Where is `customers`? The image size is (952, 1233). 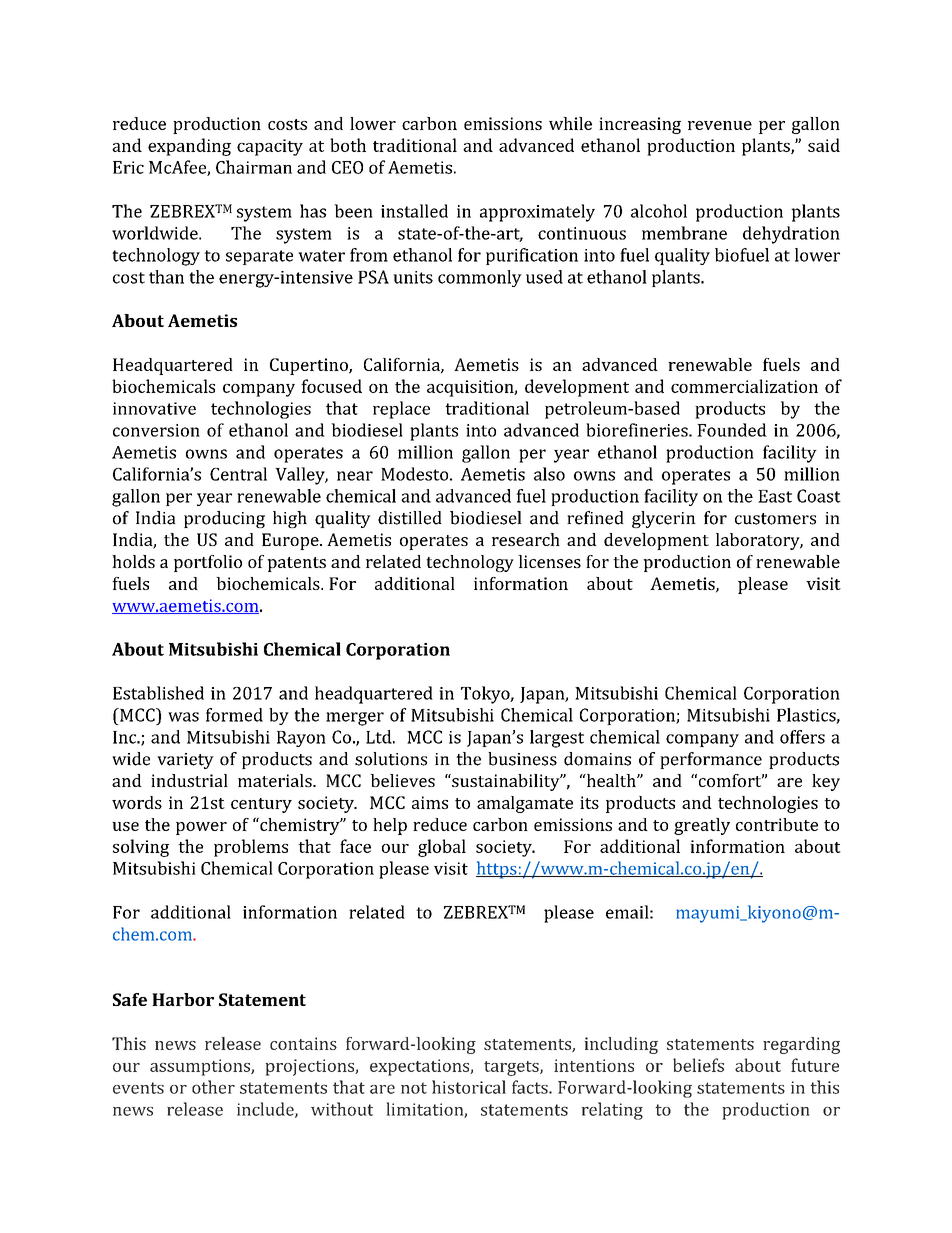 customers is located at coordinates (775, 519).
